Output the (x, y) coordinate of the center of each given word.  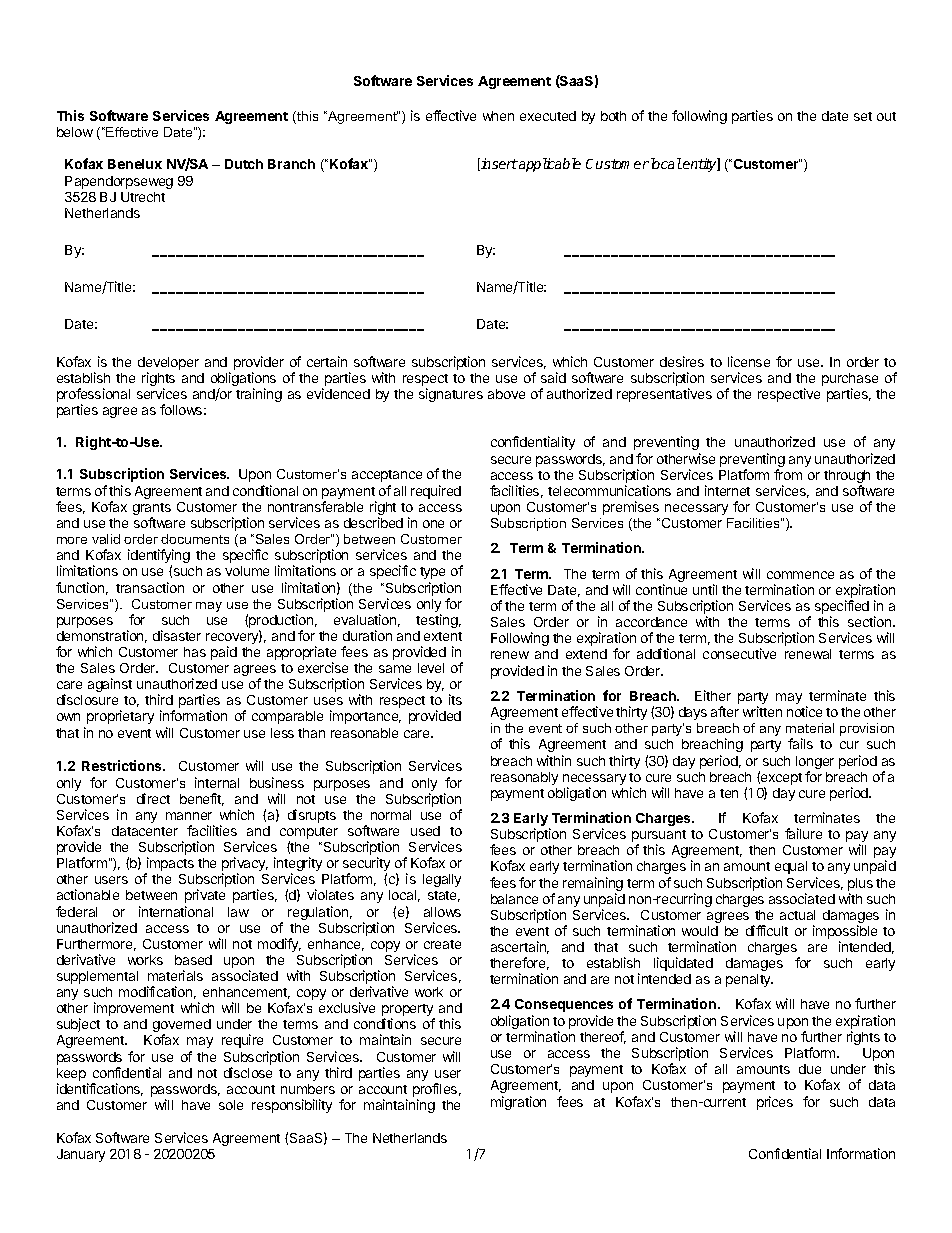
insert (498, 164)
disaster (177, 635)
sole (231, 1105)
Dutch (244, 164)
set (863, 116)
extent (443, 636)
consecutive (739, 653)
